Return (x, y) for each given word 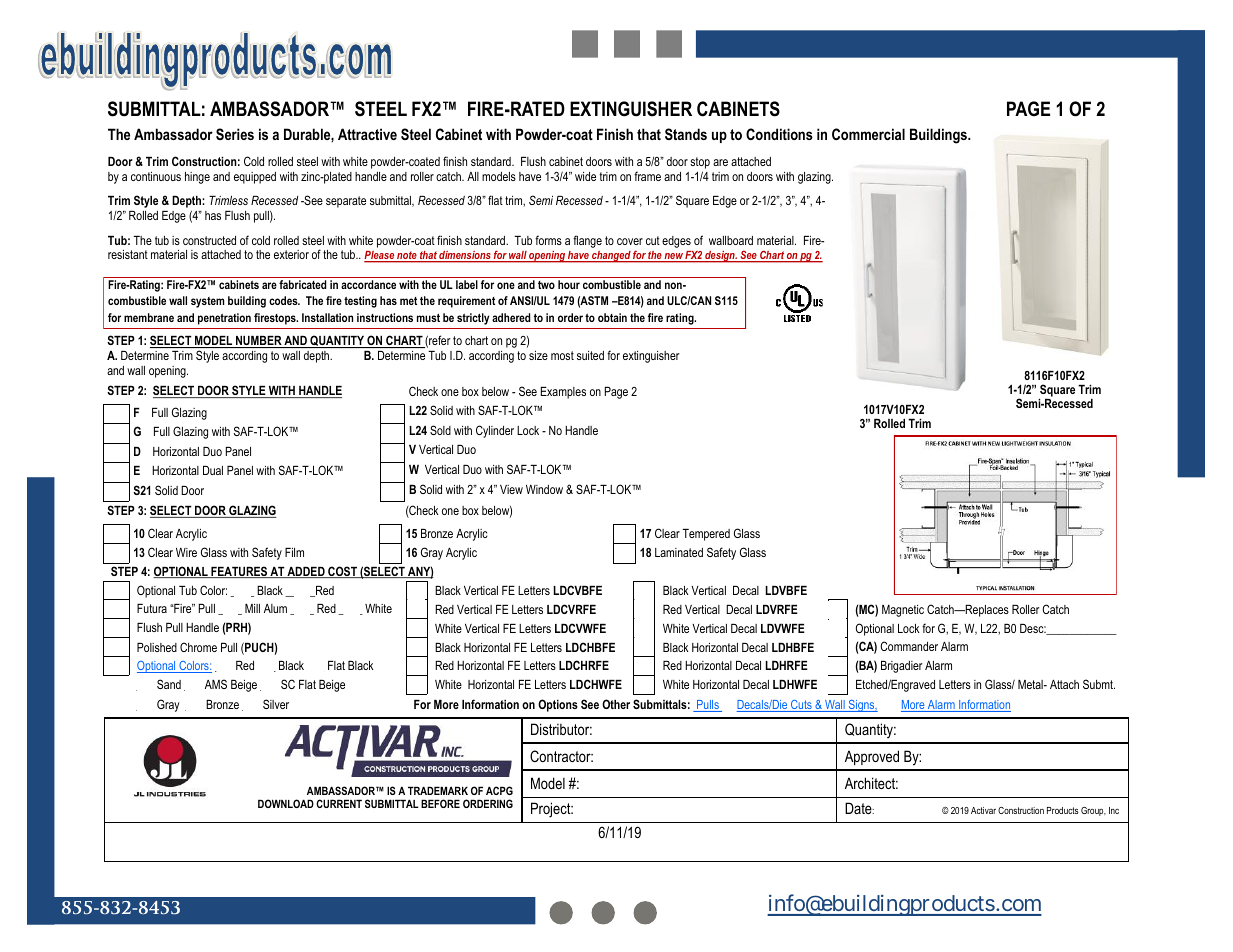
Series (235, 134)
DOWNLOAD (286, 803)
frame (647, 176)
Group (1093, 811)
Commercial (868, 134)
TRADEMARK (438, 790)
